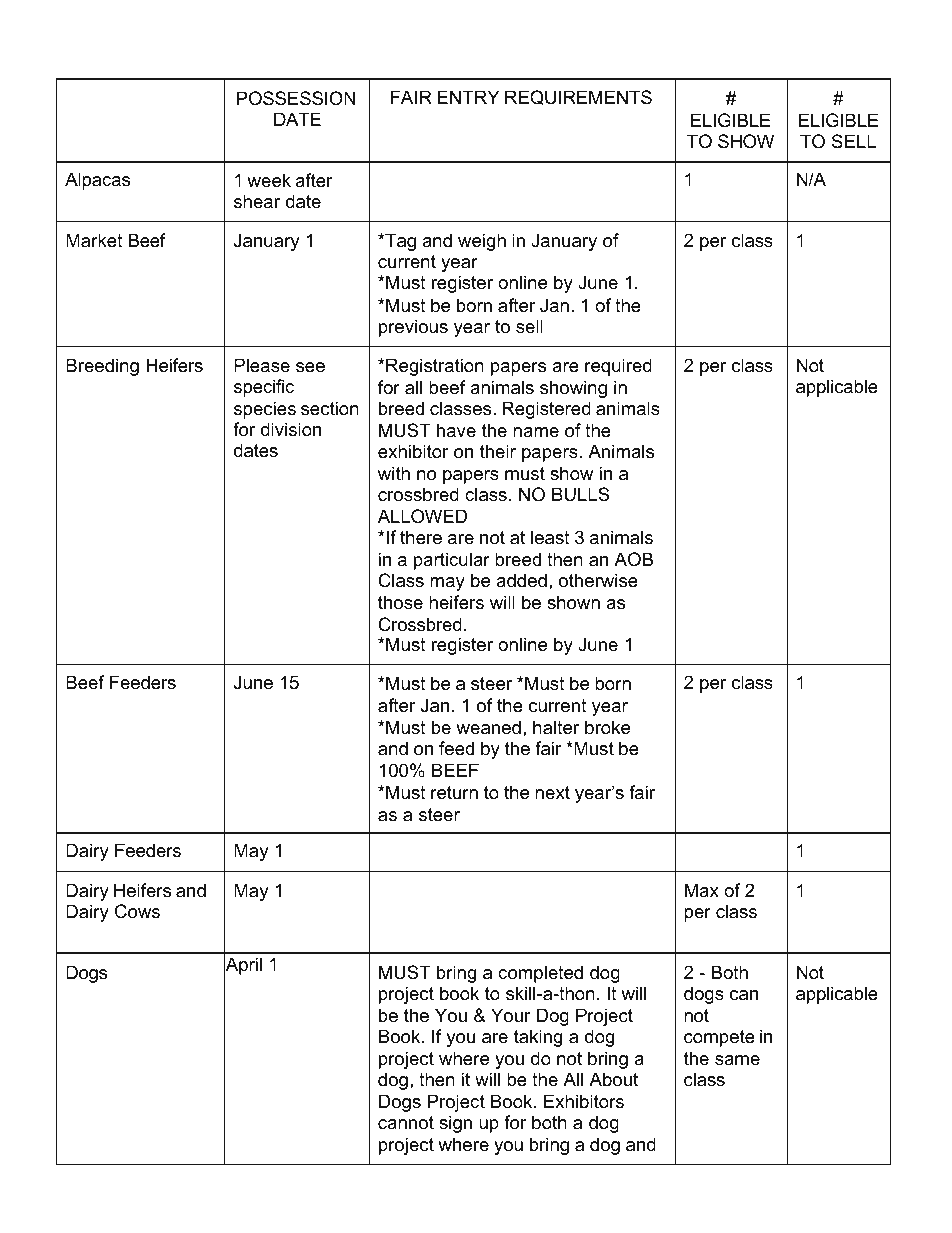 The width and height of the screenshot is (952, 1233). I want to click on division, so click(291, 429).
